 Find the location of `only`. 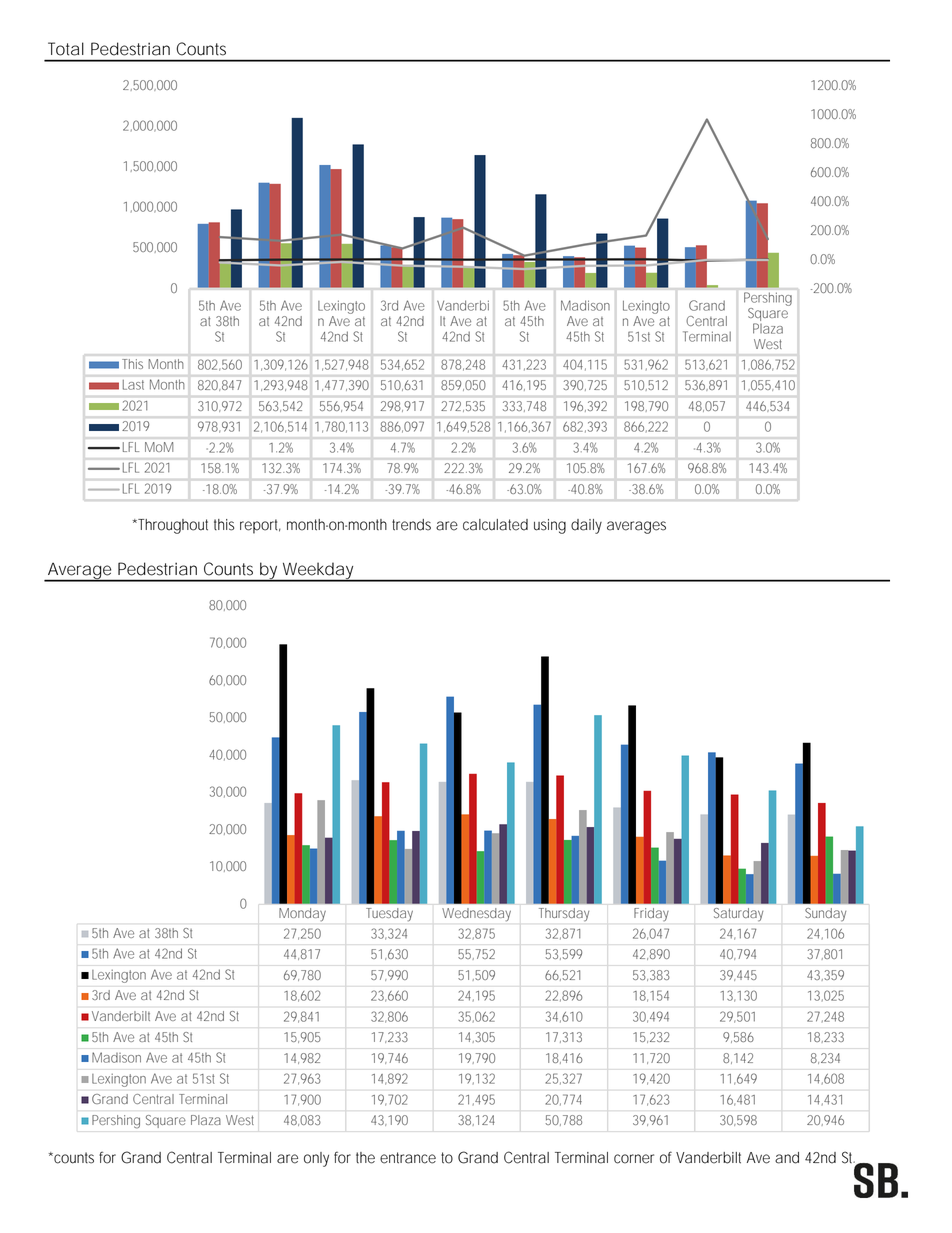

only is located at coordinates (316, 1159).
